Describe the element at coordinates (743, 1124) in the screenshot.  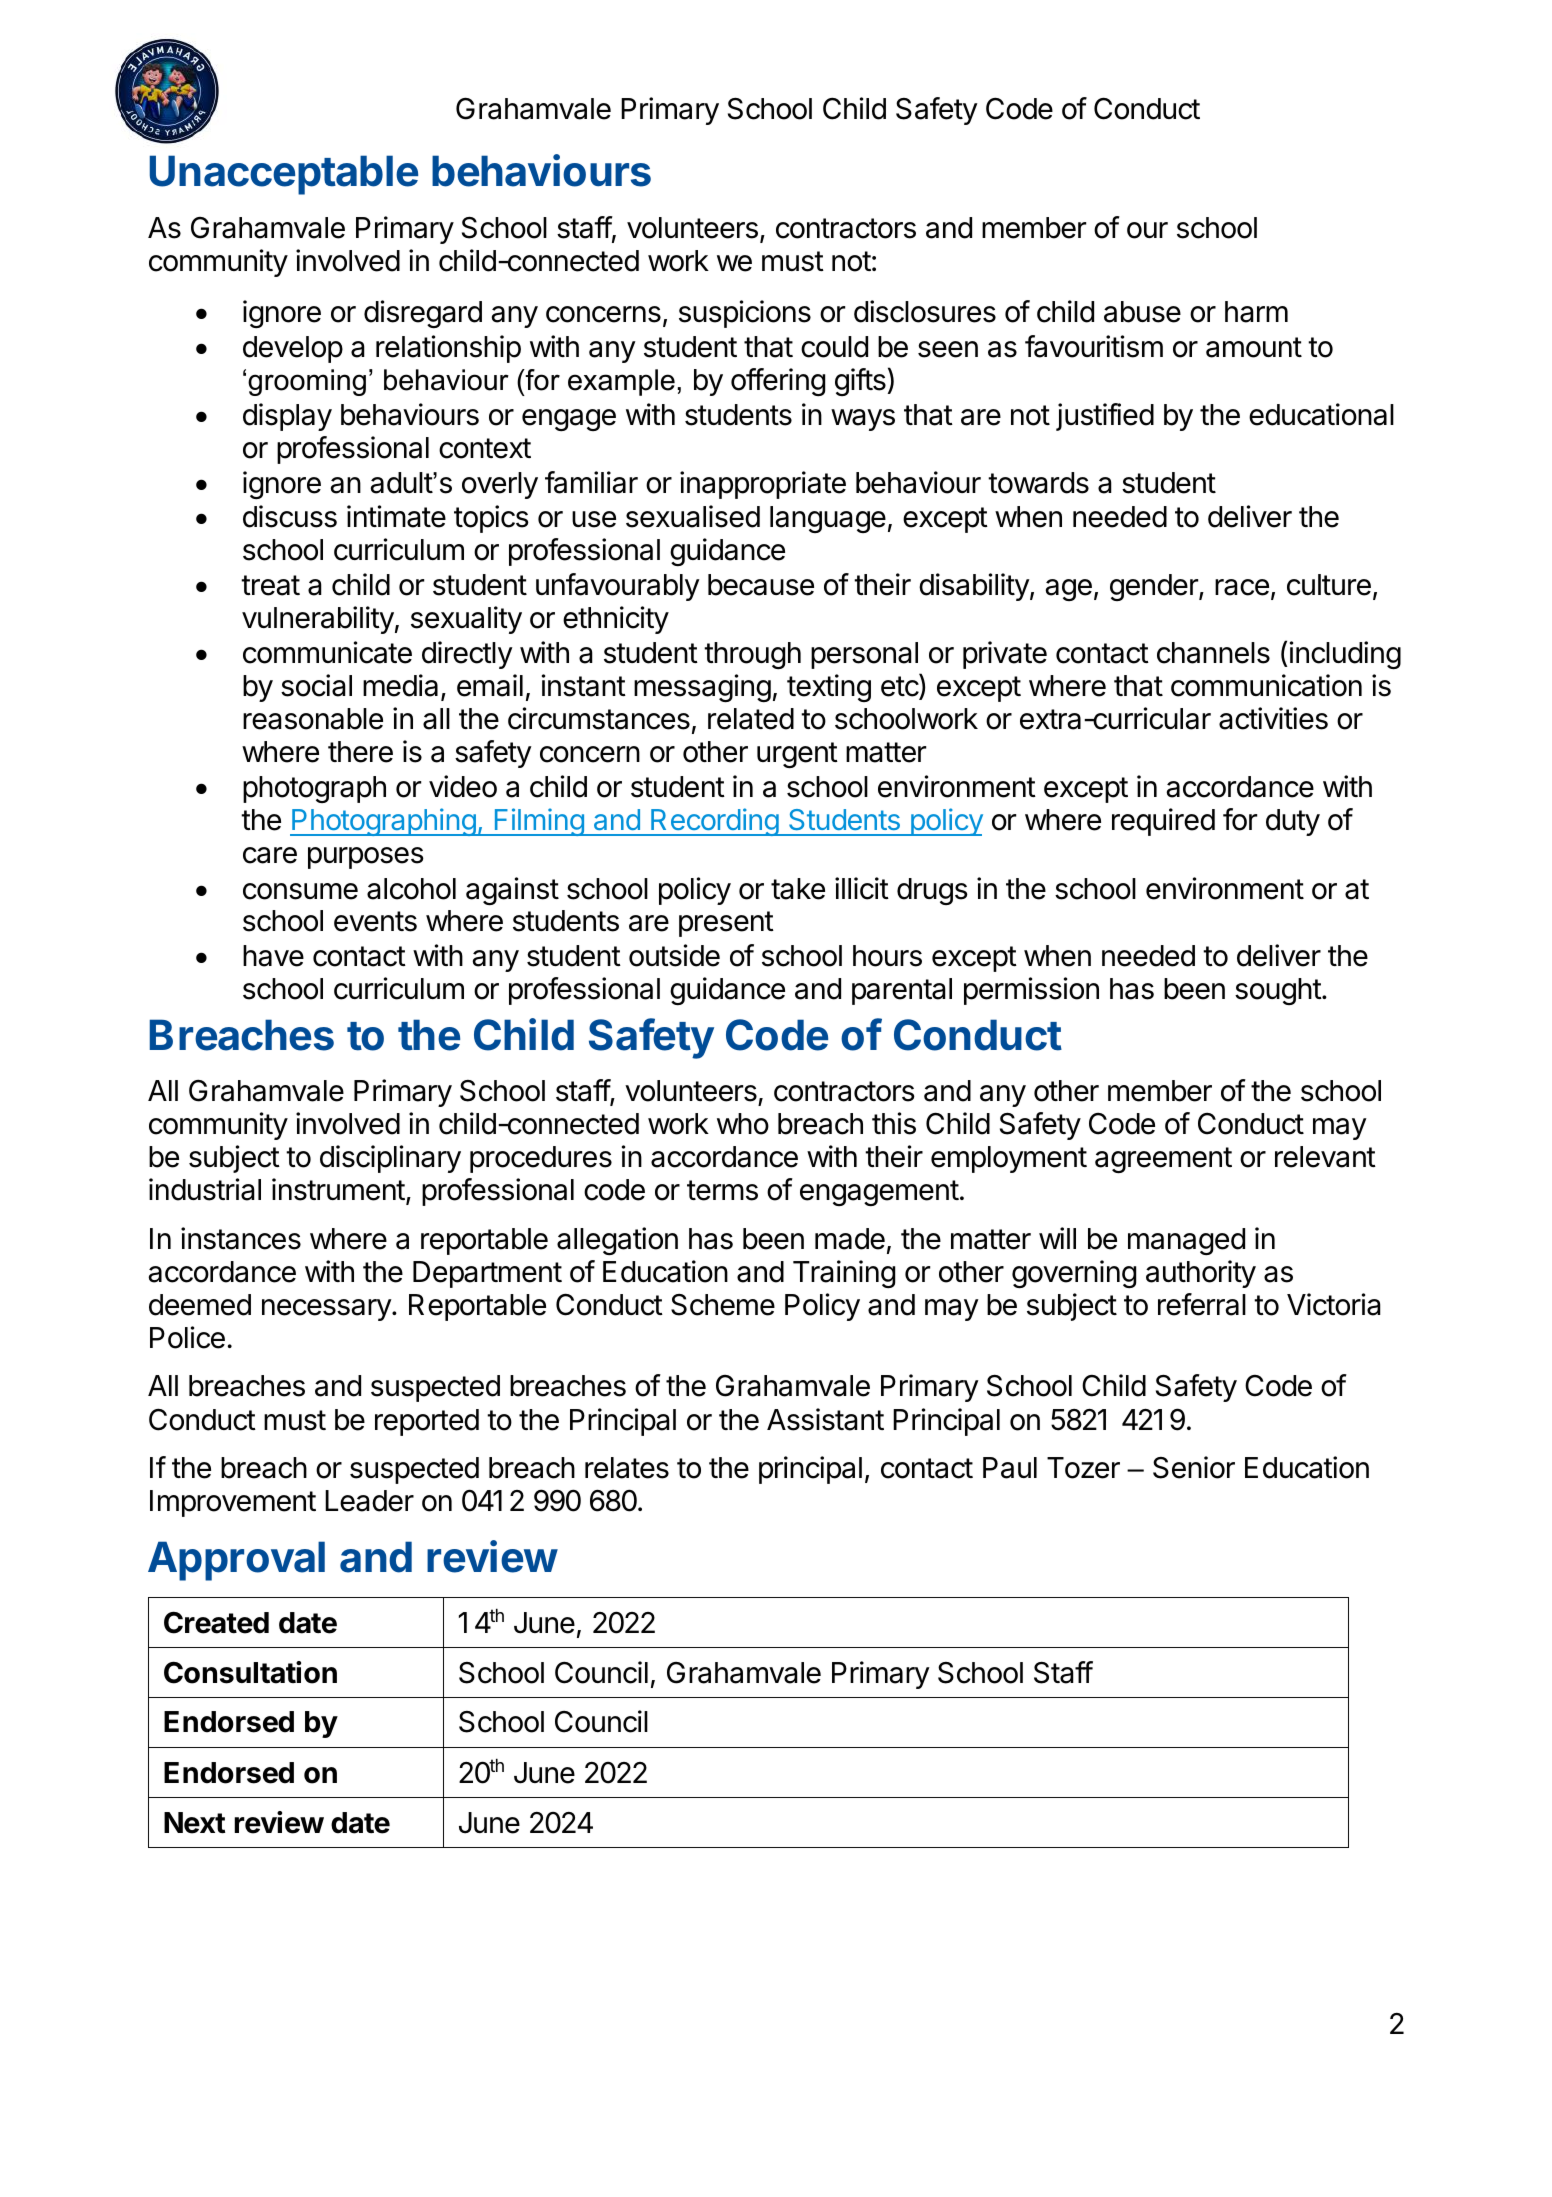
I see `who` at that location.
